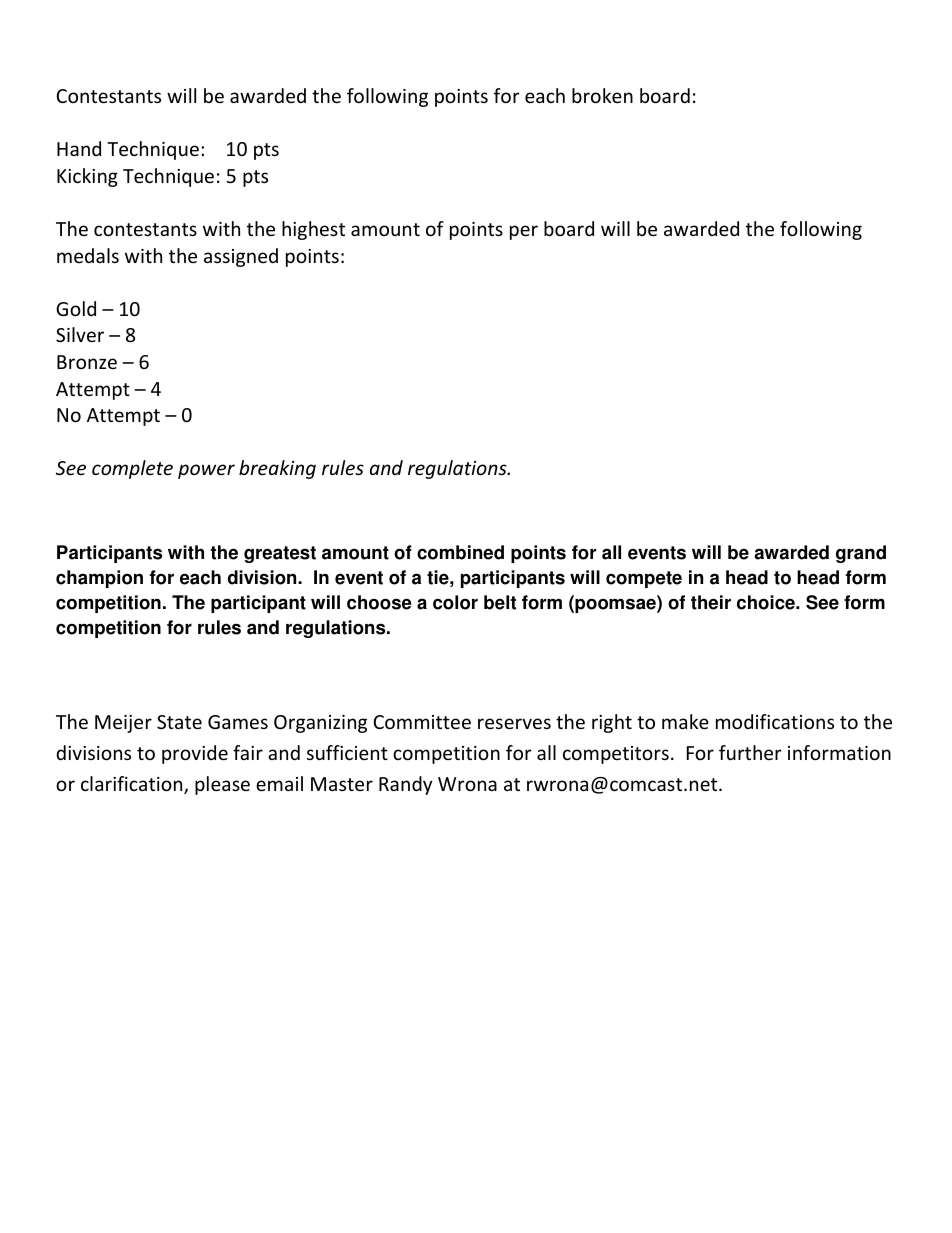 Image resolution: width=952 pixels, height=1233 pixels. What do you see at coordinates (79, 148) in the screenshot?
I see `Hand` at bounding box center [79, 148].
